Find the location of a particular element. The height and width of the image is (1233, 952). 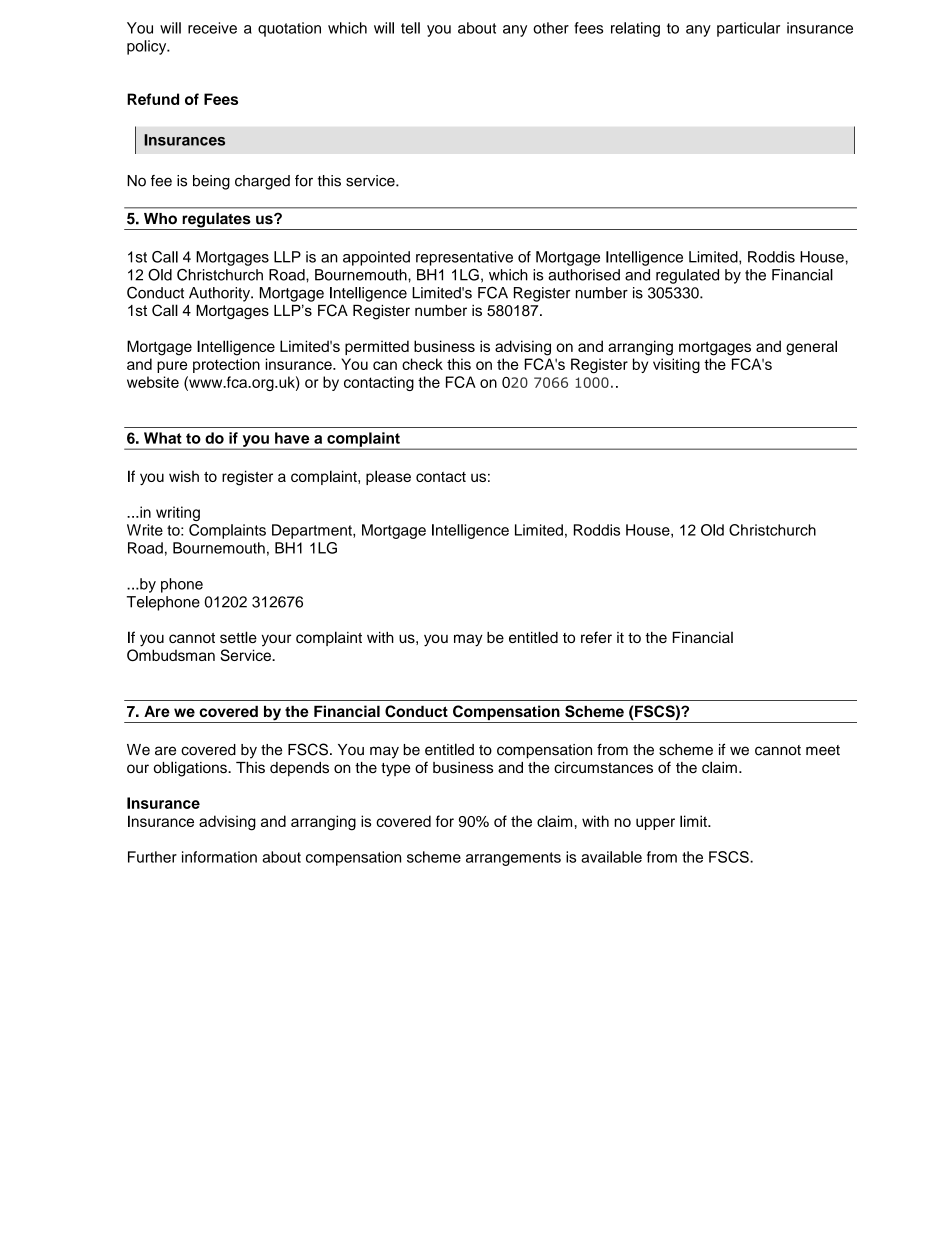

visiting is located at coordinates (676, 365).
